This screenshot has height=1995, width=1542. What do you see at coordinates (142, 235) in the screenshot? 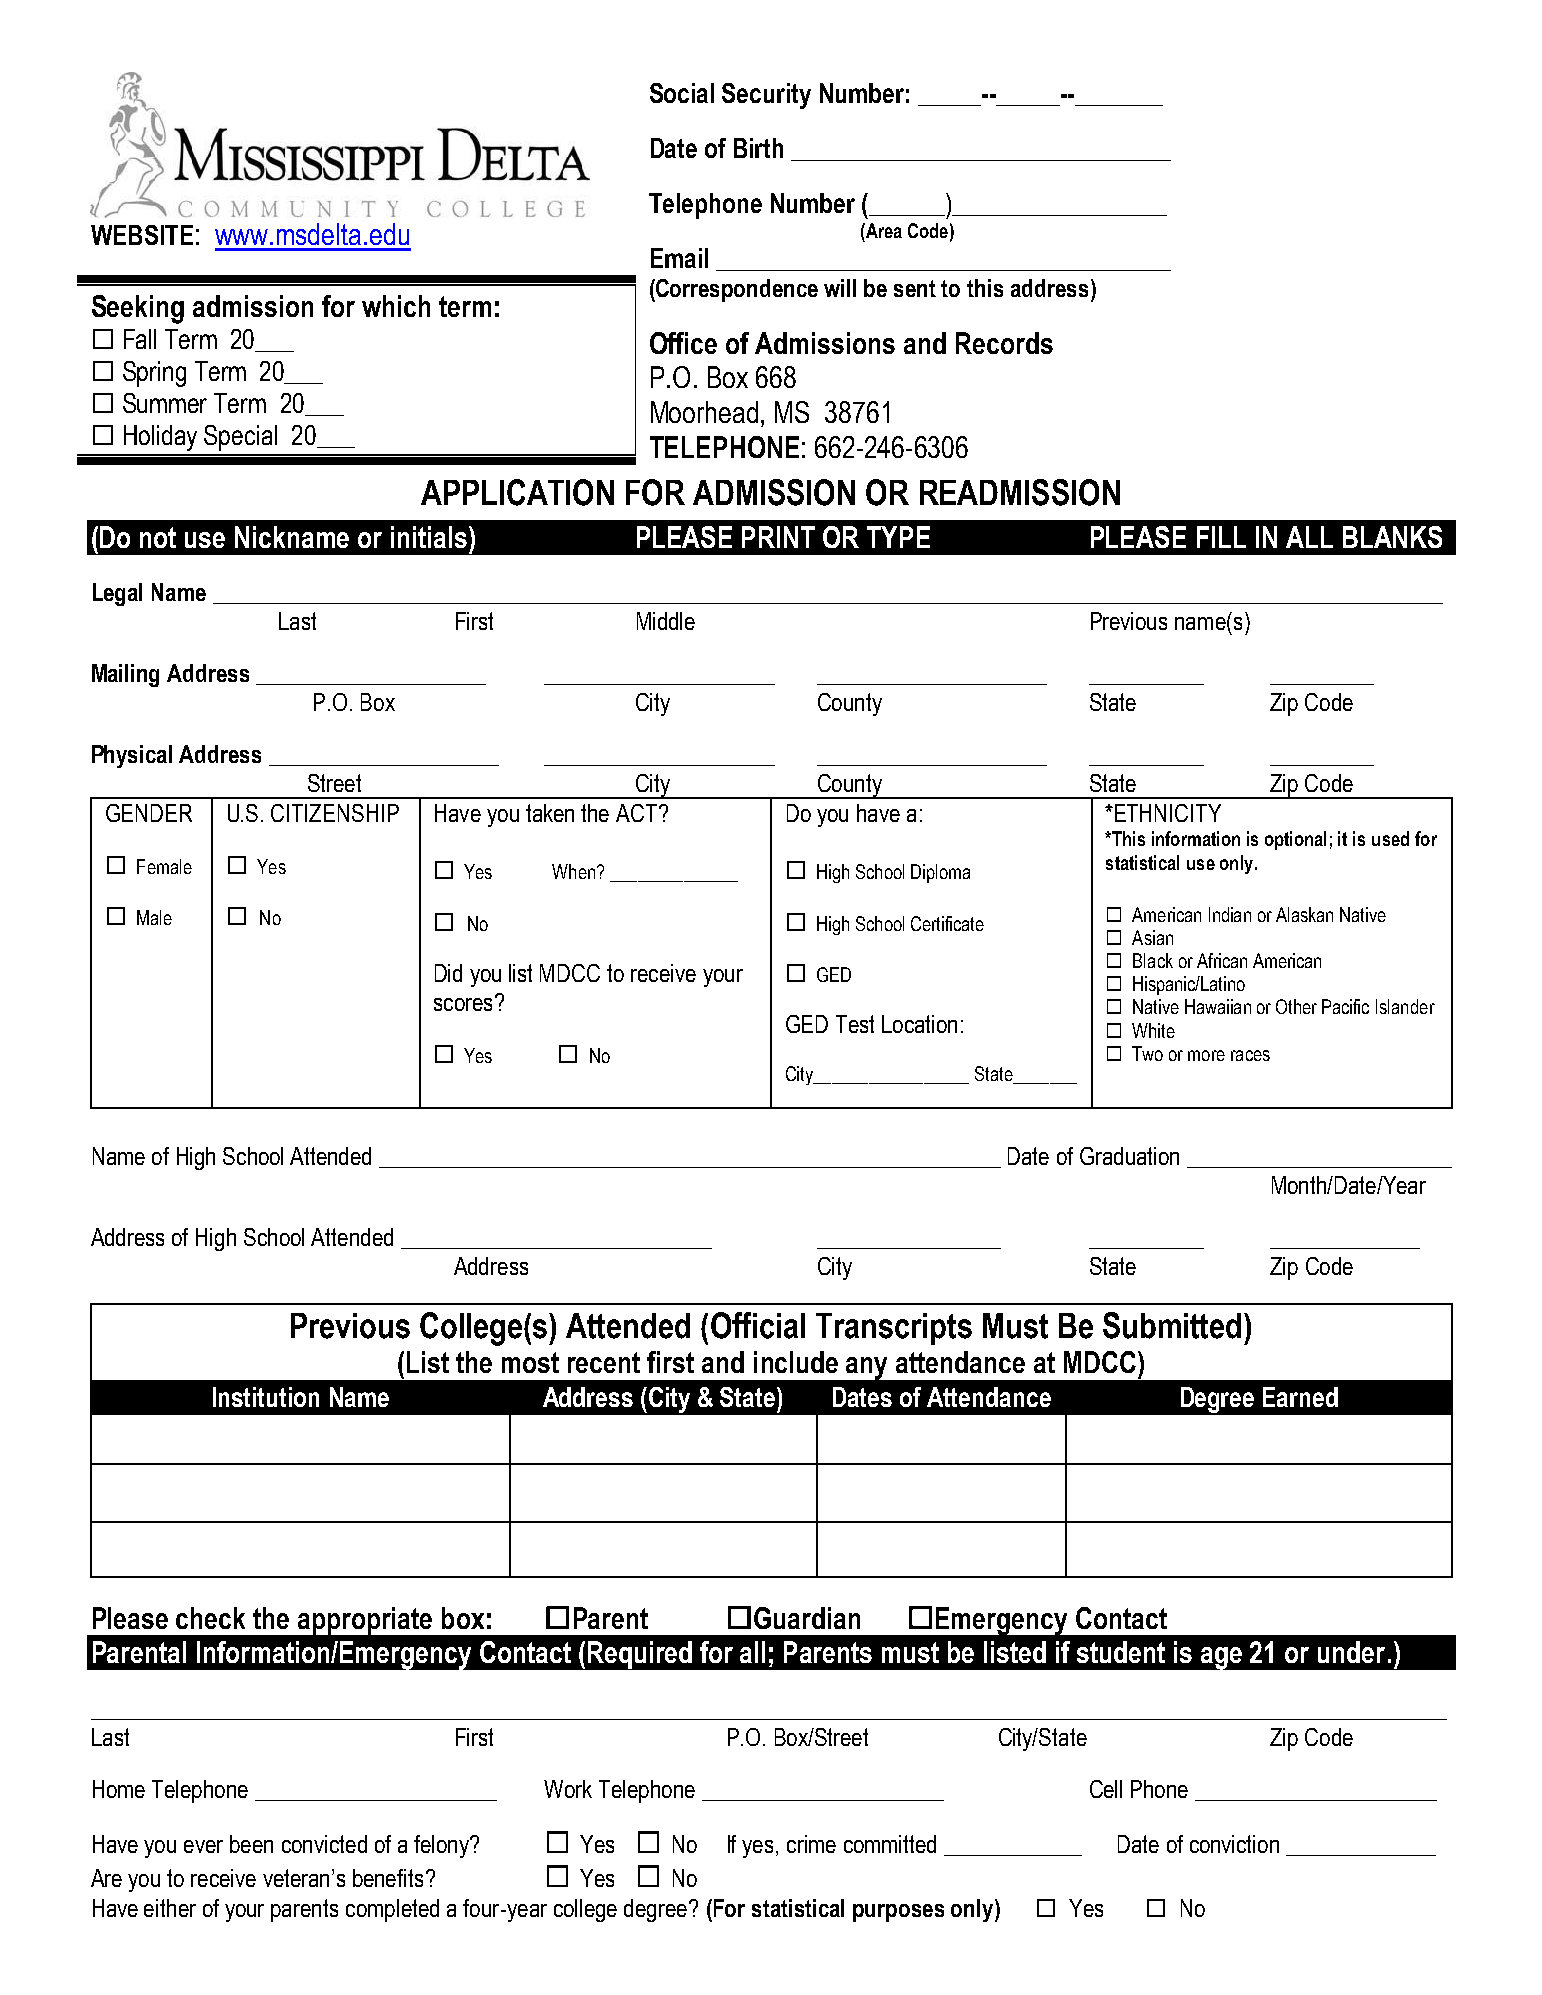
I see `WEBSITE` at bounding box center [142, 235].
